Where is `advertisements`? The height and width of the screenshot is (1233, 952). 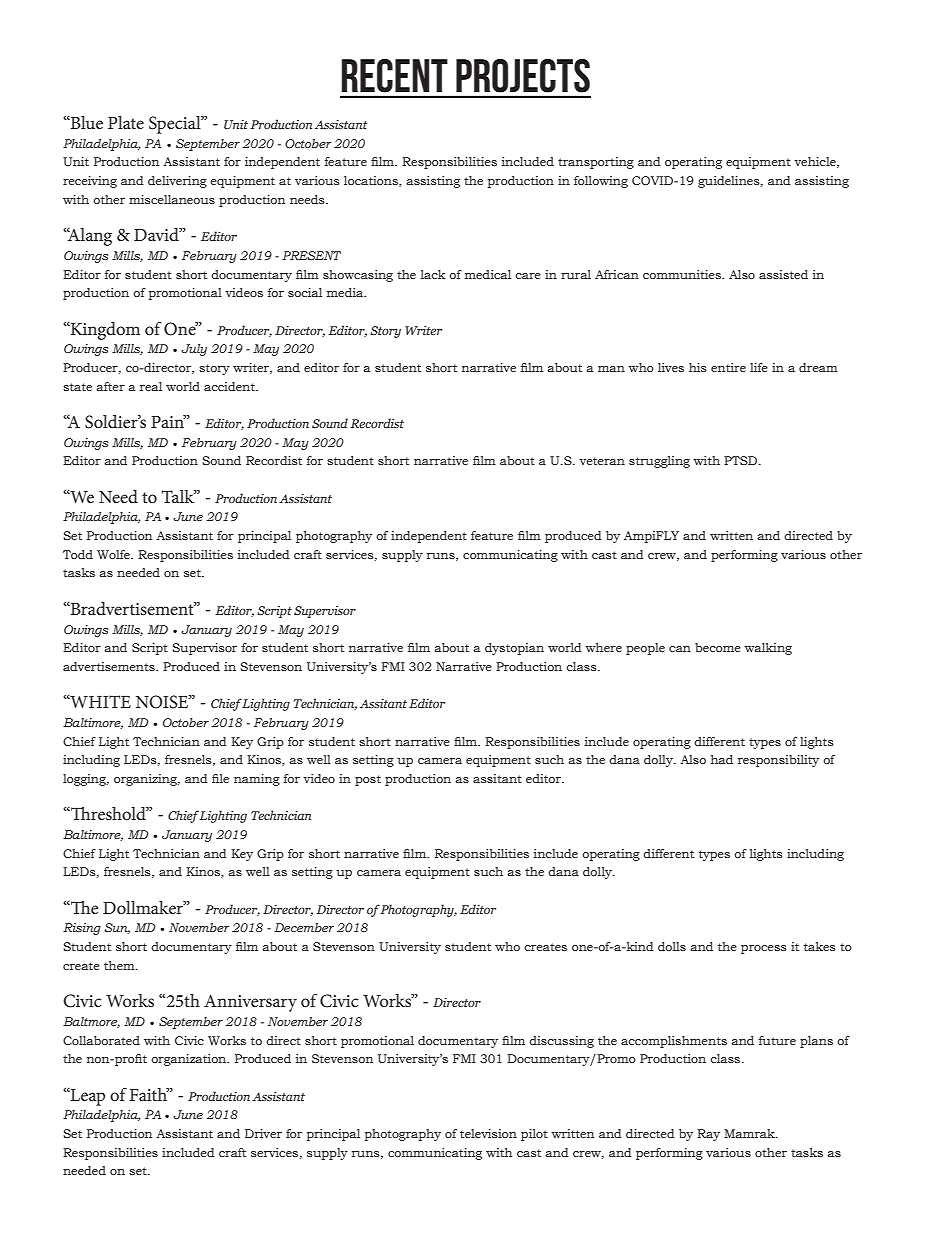
advertisements is located at coordinates (110, 666).
